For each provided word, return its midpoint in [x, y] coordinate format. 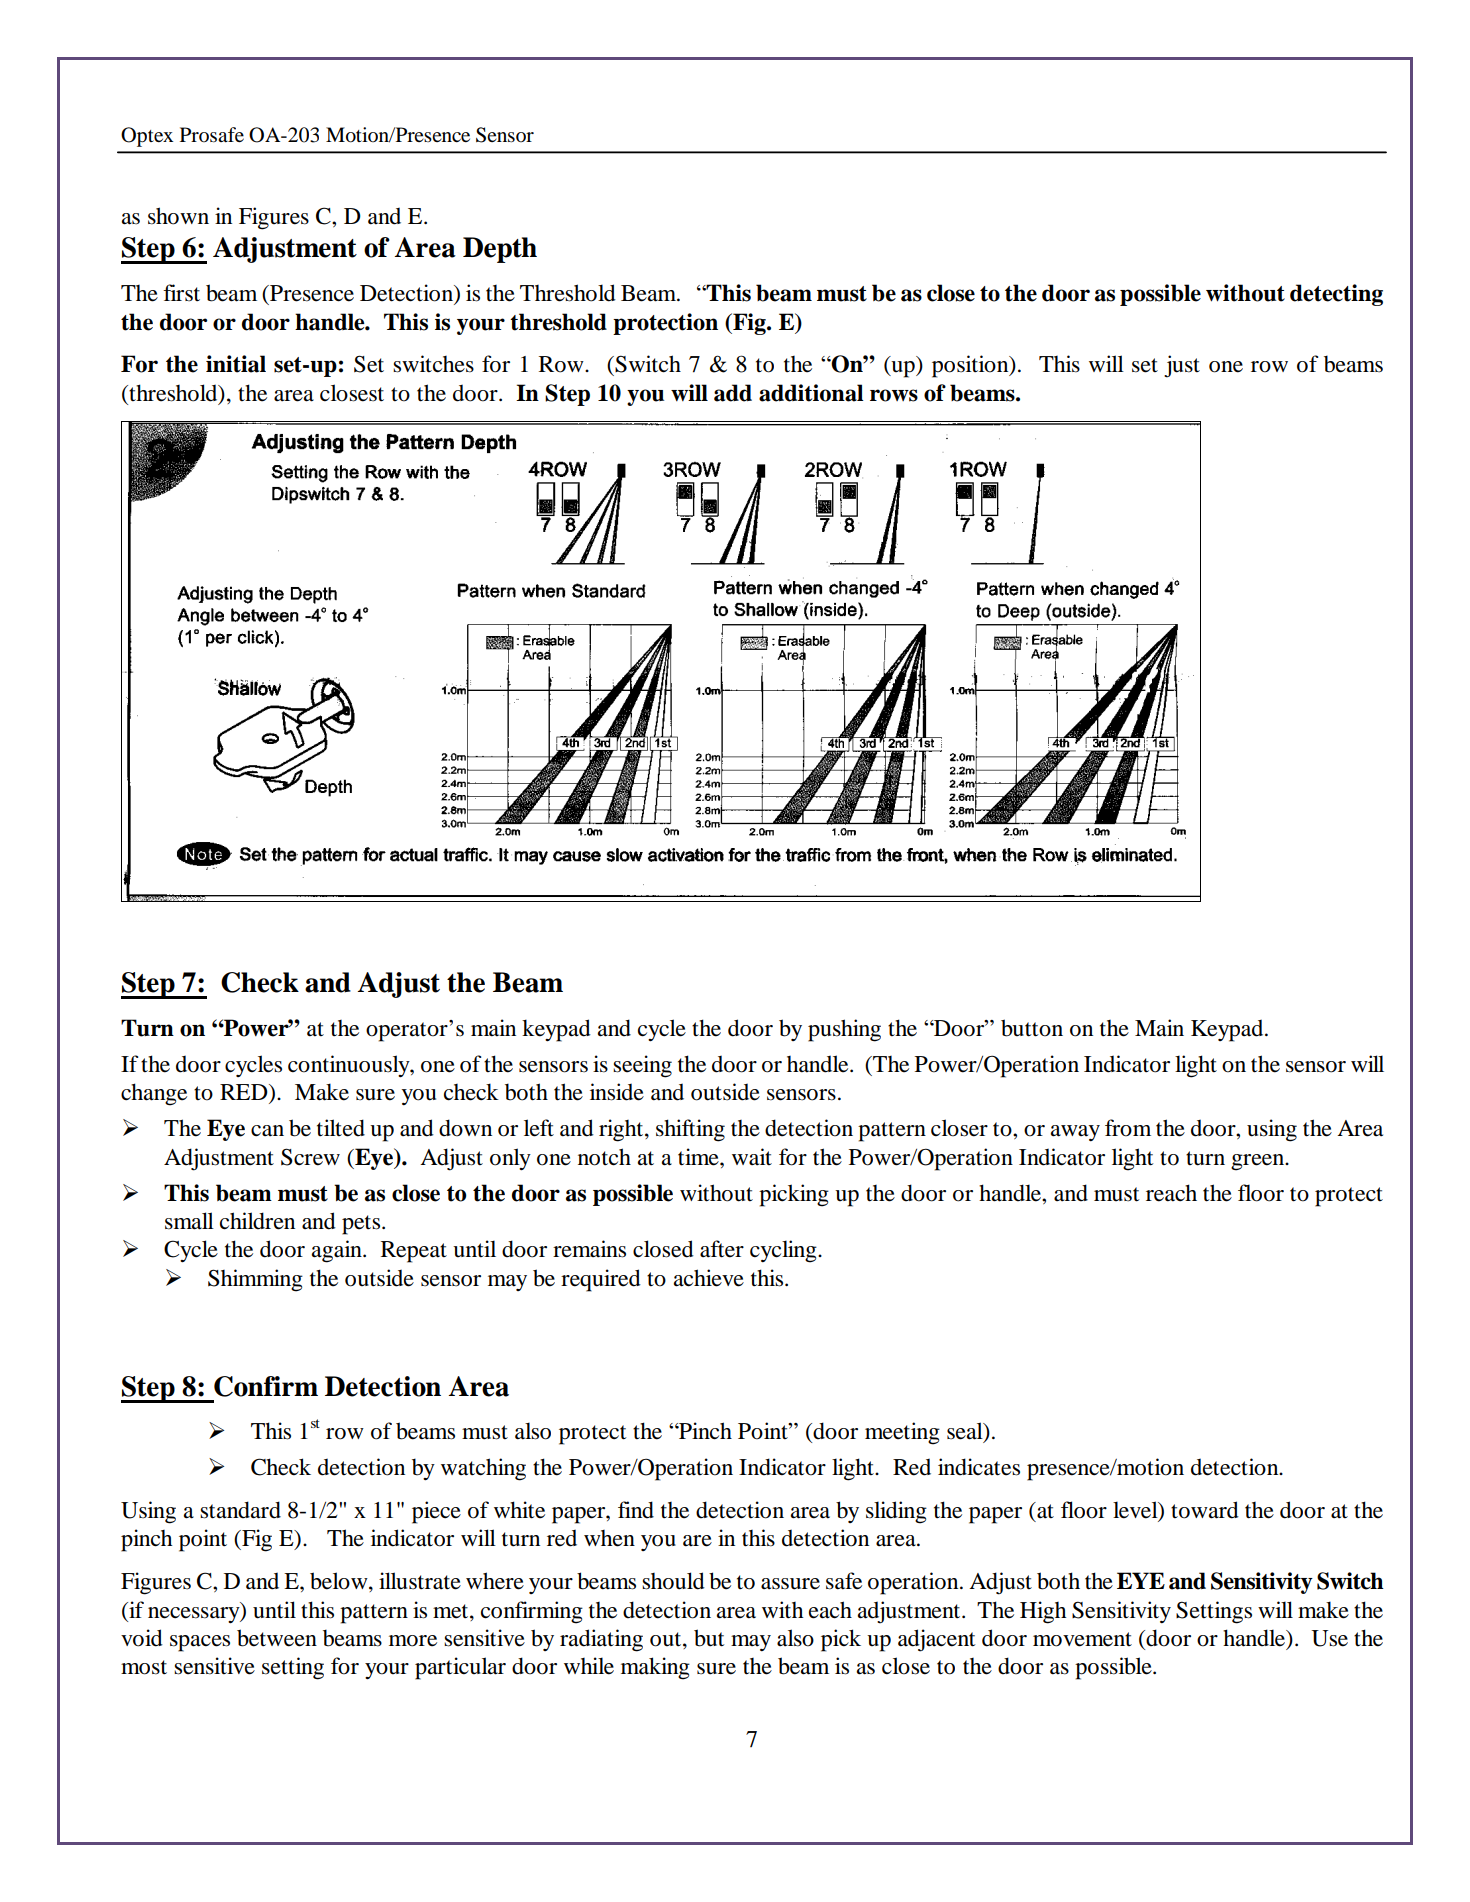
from [1128, 1128]
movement [1082, 1639]
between [277, 1638]
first [181, 293]
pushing [844, 1030]
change [154, 1094]
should [673, 1581]
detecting [1336, 295]
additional [811, 393]
